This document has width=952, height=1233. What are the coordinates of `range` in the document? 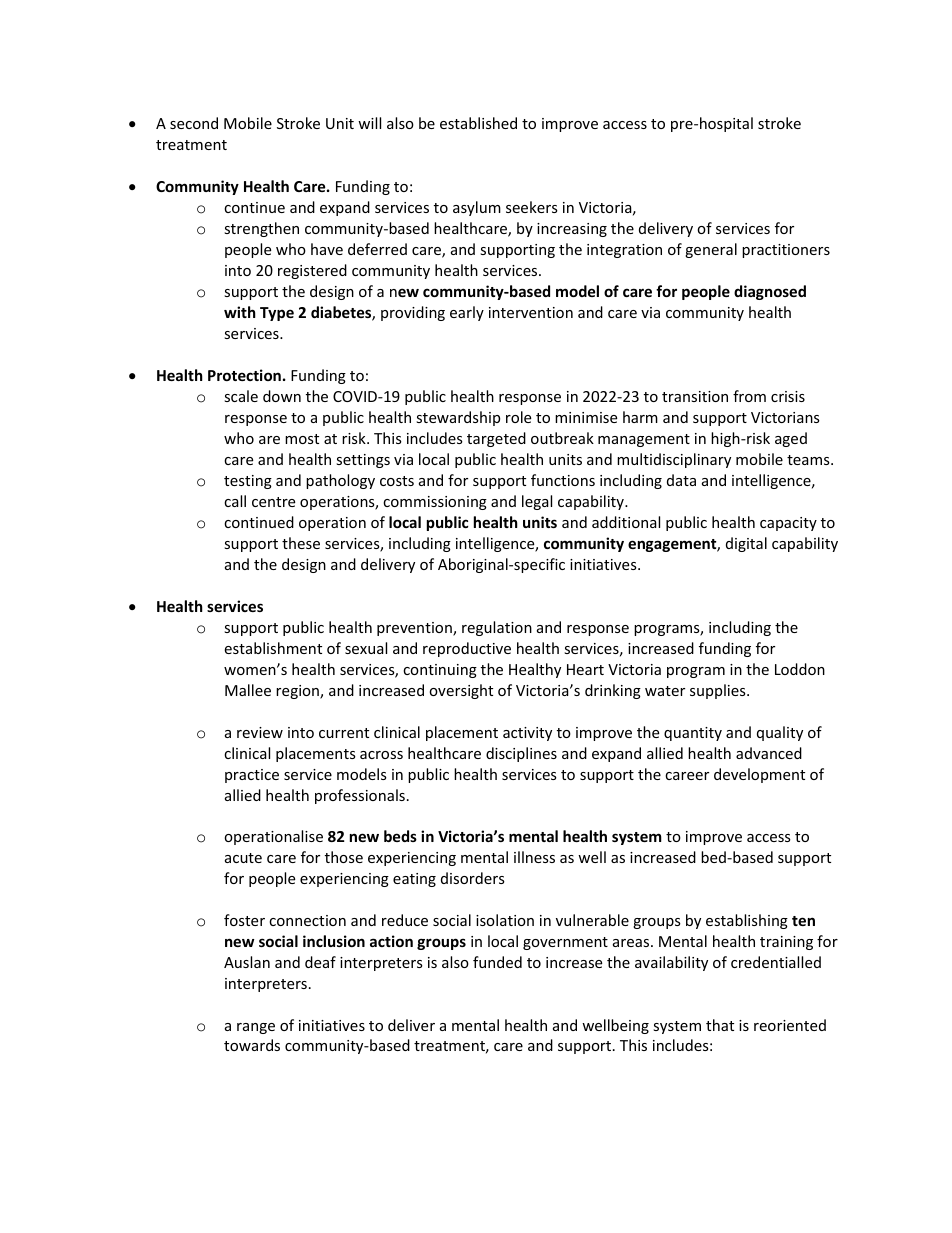 It's located at (256, 1028).
